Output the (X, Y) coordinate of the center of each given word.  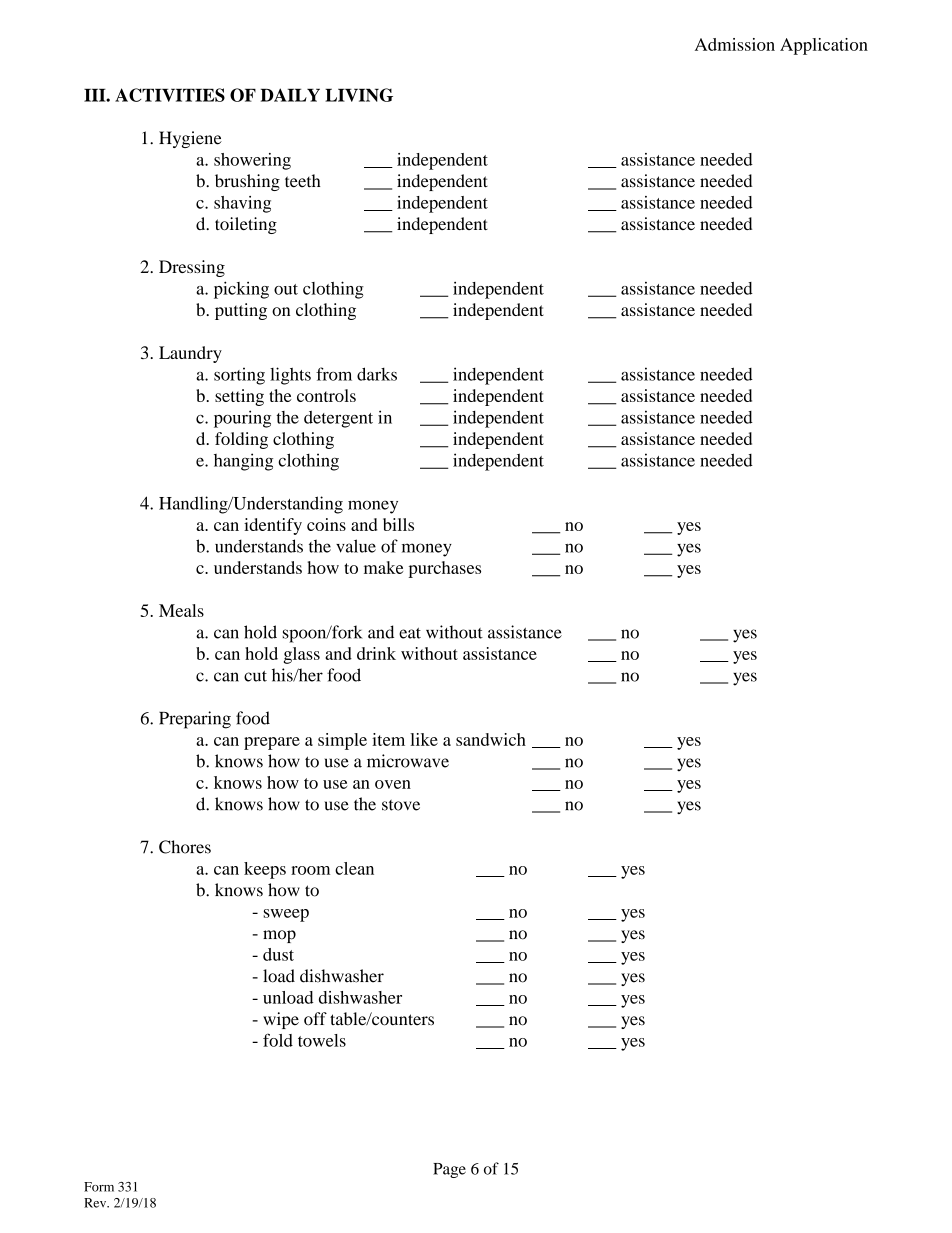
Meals (181, 610)
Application (824, 46)
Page (449, 1170)
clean (354, 868)
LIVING (359, 95)
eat (410, 633)
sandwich (491, 739)
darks (377, 374)
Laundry (190, 354)
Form (99, 1187)
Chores (185, 847)
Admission (735, 44)
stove (401, 805)
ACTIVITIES (170, 95)
